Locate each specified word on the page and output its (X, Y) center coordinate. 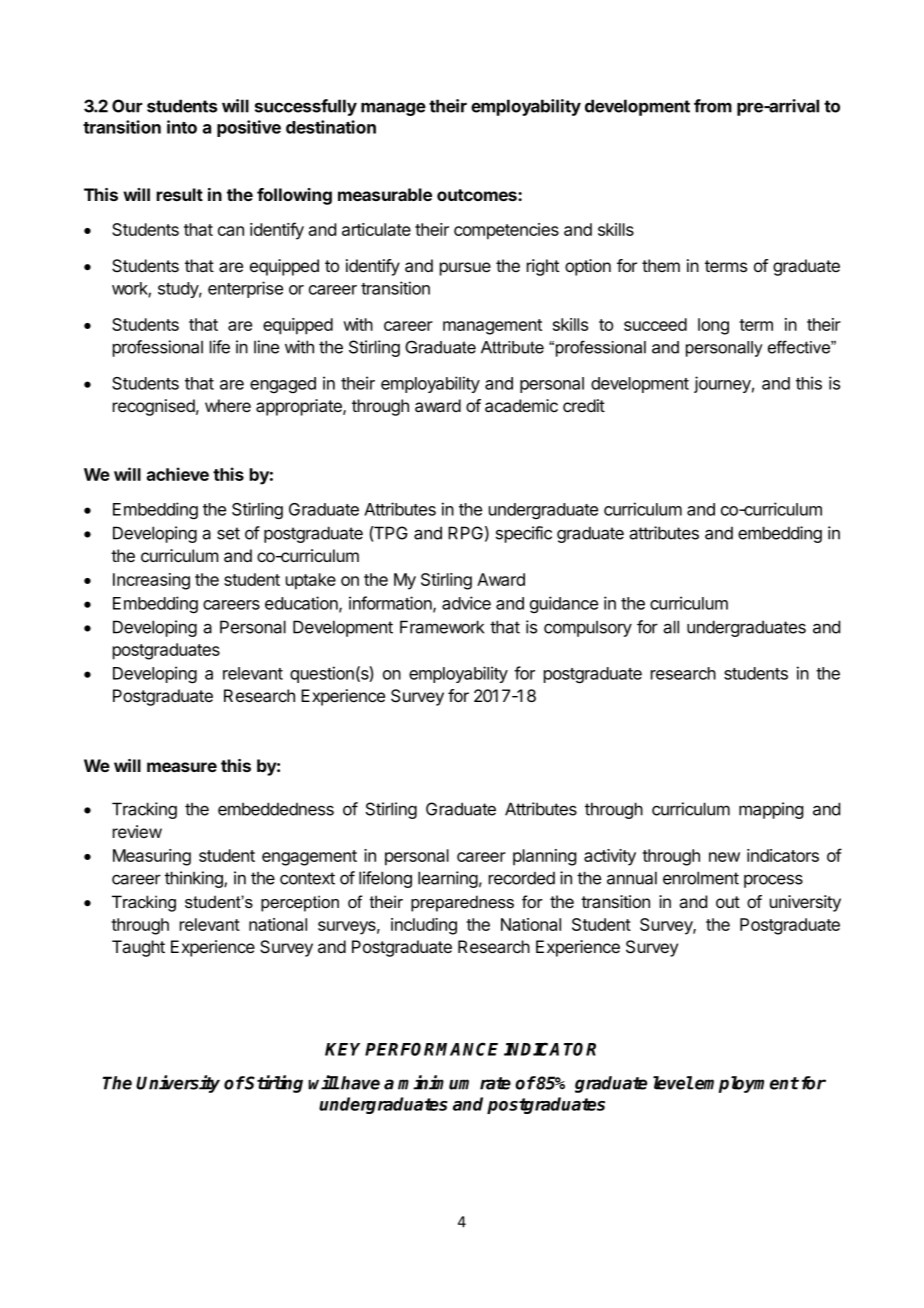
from (713, 106)
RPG (465, 533)
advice (466, 603)
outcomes (478, 195)
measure (182, 767)
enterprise (245, 289)
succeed (655, 324)
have (359, 1083)
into (182, 127)
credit (584, 405)
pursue (465, 269)
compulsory (588, 628)
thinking (195, 879)
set (228, 533)
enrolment (701, 878)
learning (448, 879)
